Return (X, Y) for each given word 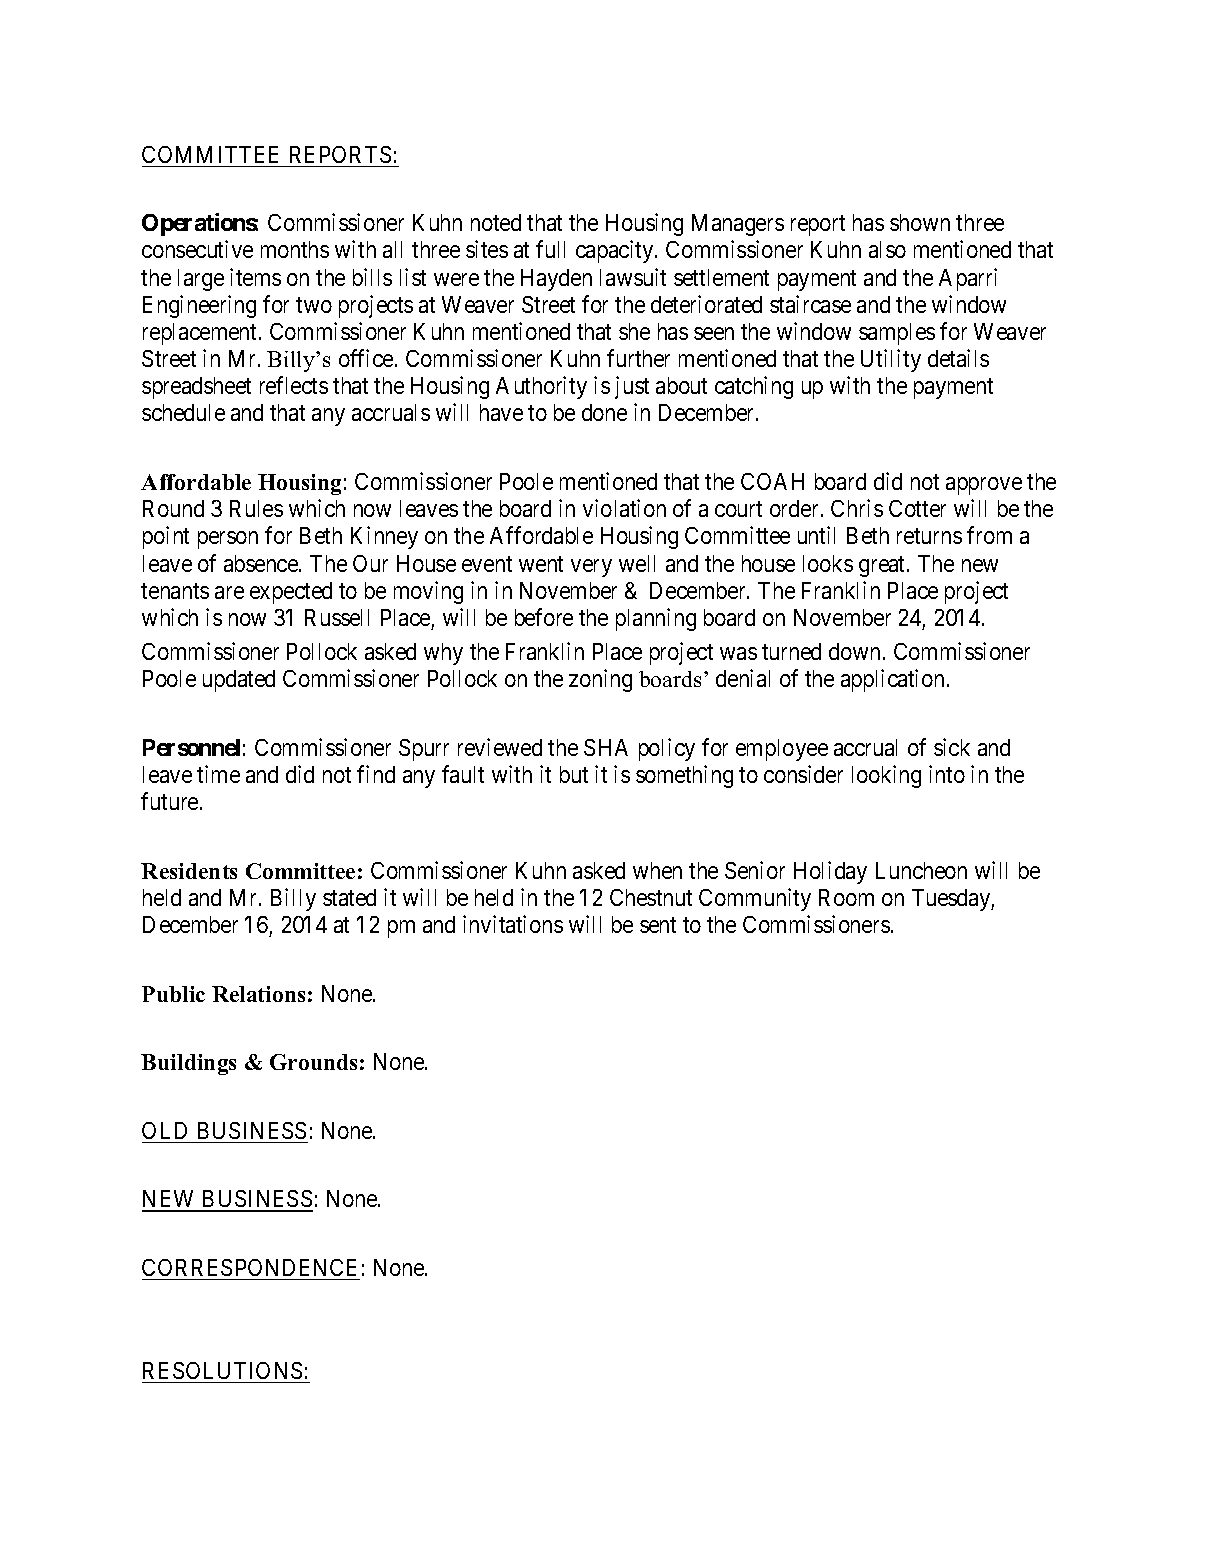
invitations (513, 924)
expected (291, 593)
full (550, 249)
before (544, 617)
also (887, 249)
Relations (258, 994)
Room (846, 897)
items (255, 277)
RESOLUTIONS (222, 1370)
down (854, 651)
